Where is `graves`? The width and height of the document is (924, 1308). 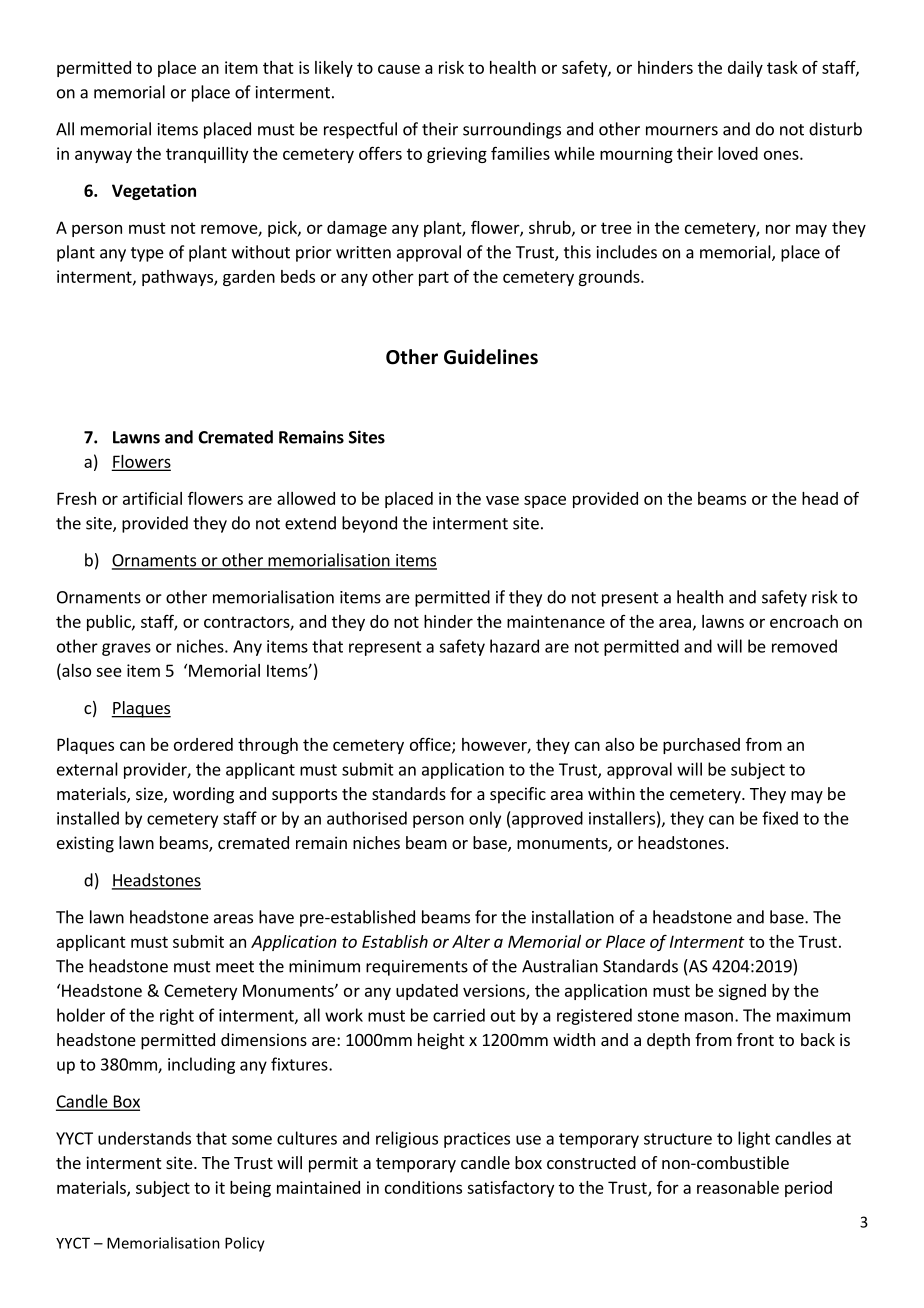
graves is located at coordinates (126, 649).
